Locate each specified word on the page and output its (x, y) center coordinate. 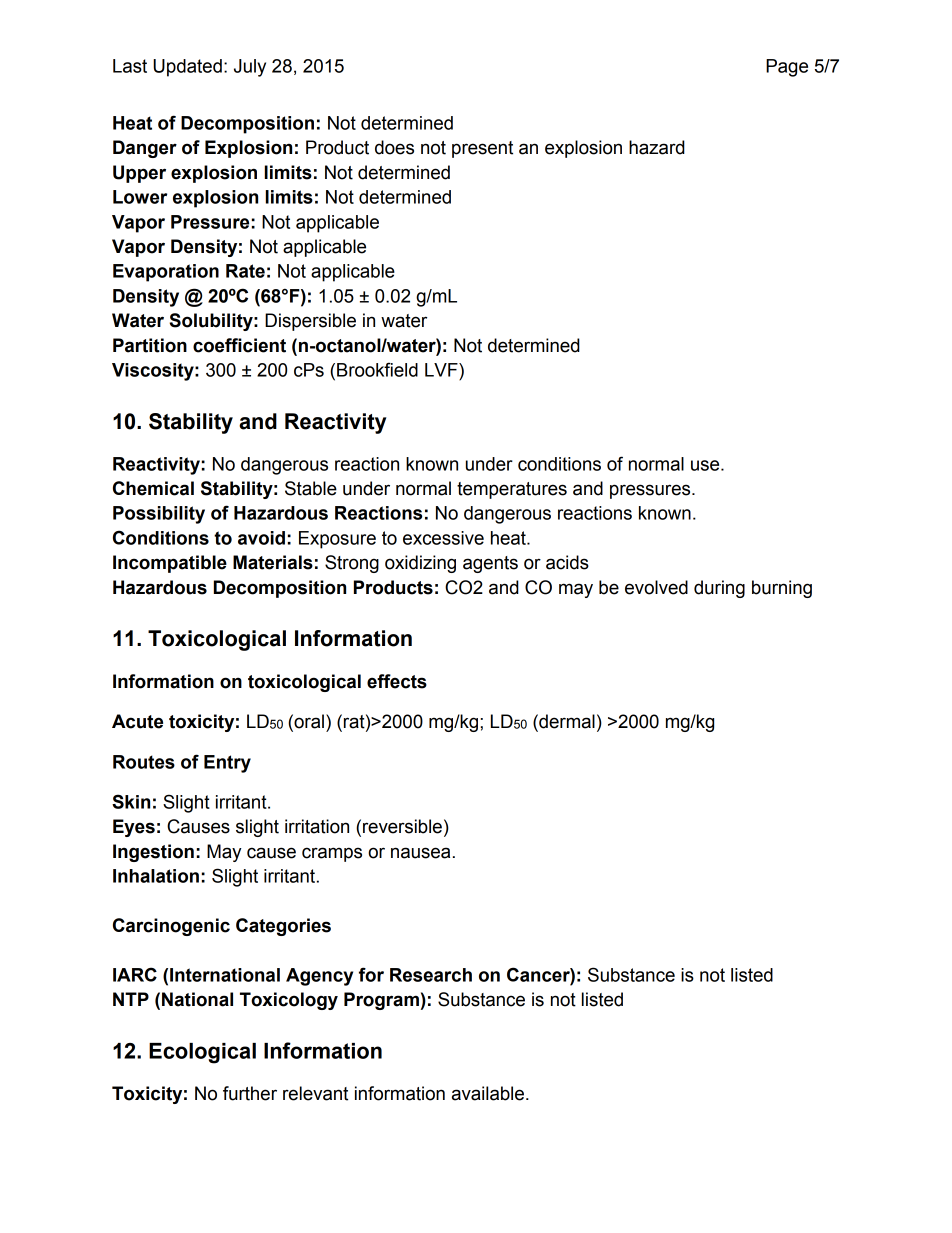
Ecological (202, 1053)
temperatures (512, 490)
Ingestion (153, 853)
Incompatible (170, 564)
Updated (187, 68)
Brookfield (377, 369)
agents (490, 564)
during (719, 589)
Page (787, 68)
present (482, 149)
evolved (656, 587)
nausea (420, 853)
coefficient (239, 345)
